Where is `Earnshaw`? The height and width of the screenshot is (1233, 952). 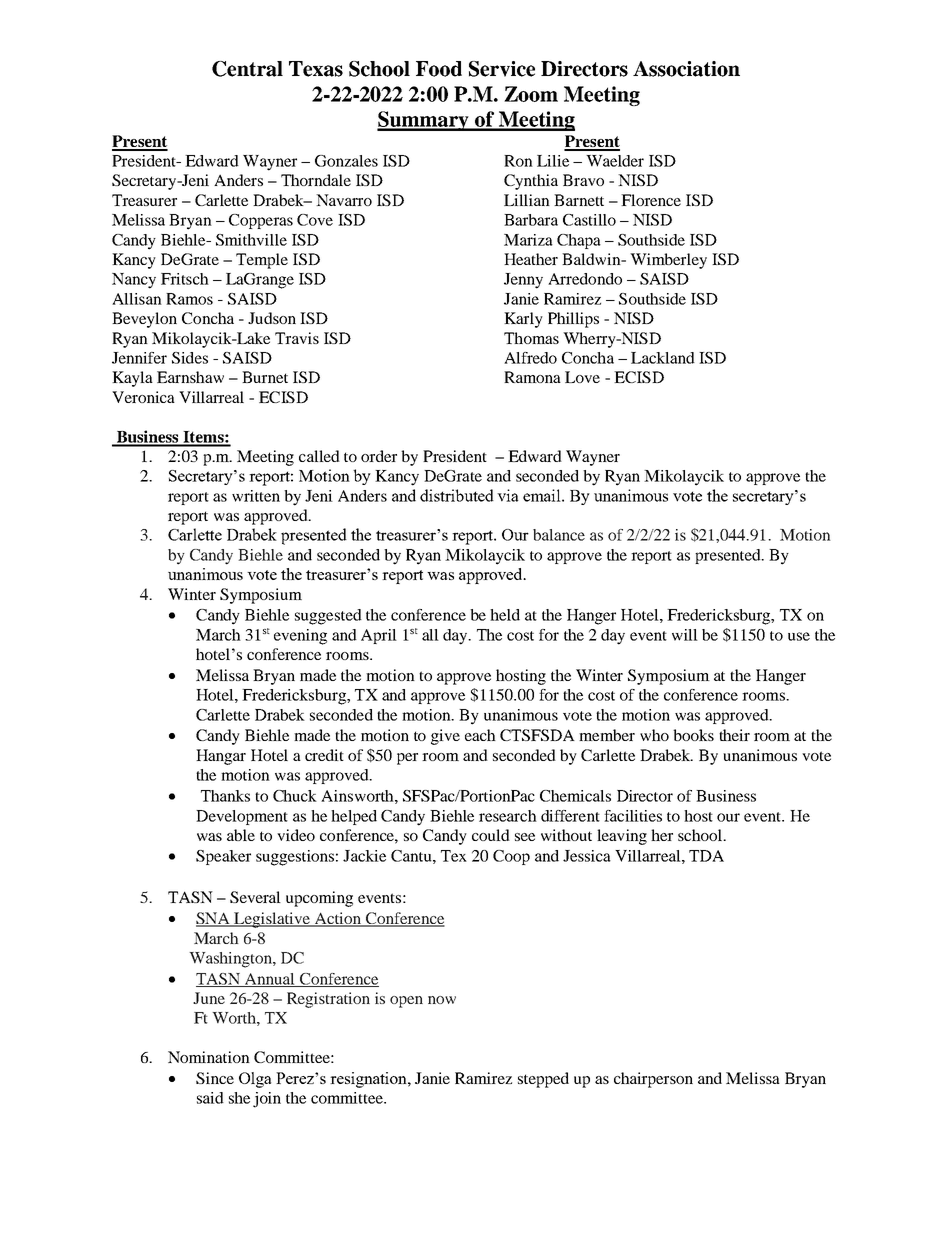
Earnshaw is located at coordinates (190, 377).
